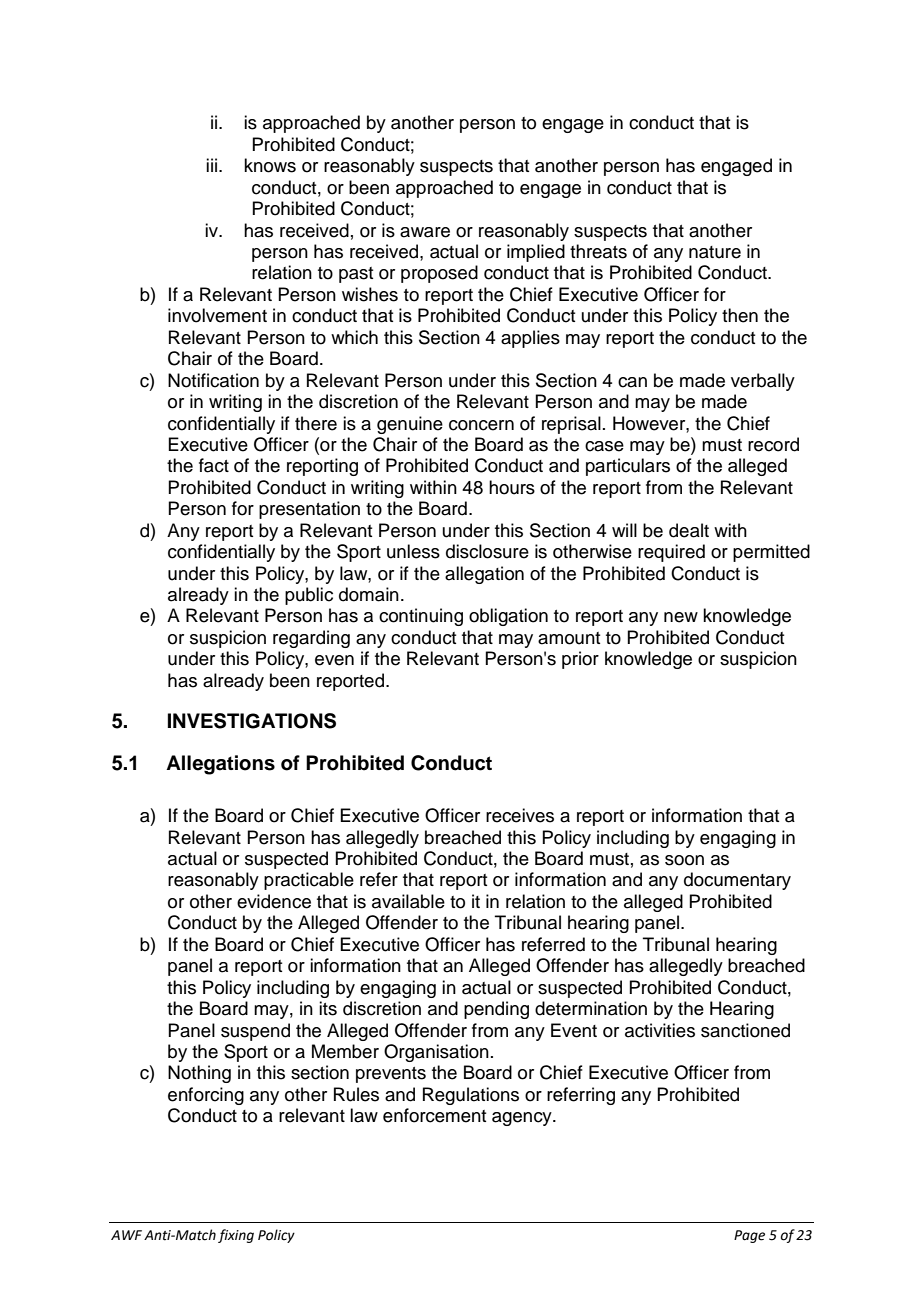 The height and width of the image is (1308, 924). What do you see at coordinates (749, 1236) in the image?
I see `Page` at bounding box center [749, 1236].
